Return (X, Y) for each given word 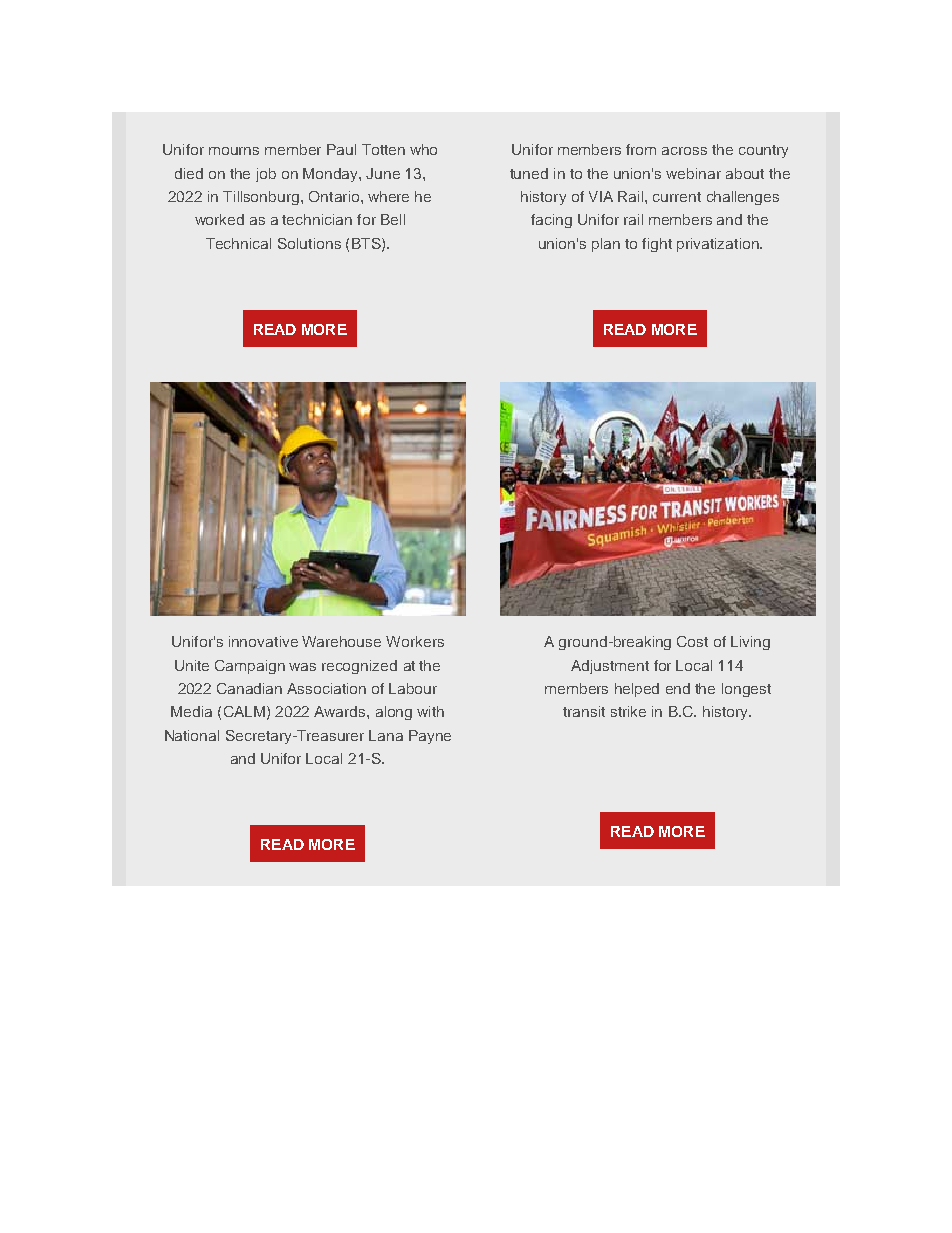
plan (606, 245)
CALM (244, 711)
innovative (263, 641)
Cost (692, 641)
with (430, 711)
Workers (415, 641)
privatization (719, 245)
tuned (529, 173)
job (266, 175)
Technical (238, 243)
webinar (693, 173)
